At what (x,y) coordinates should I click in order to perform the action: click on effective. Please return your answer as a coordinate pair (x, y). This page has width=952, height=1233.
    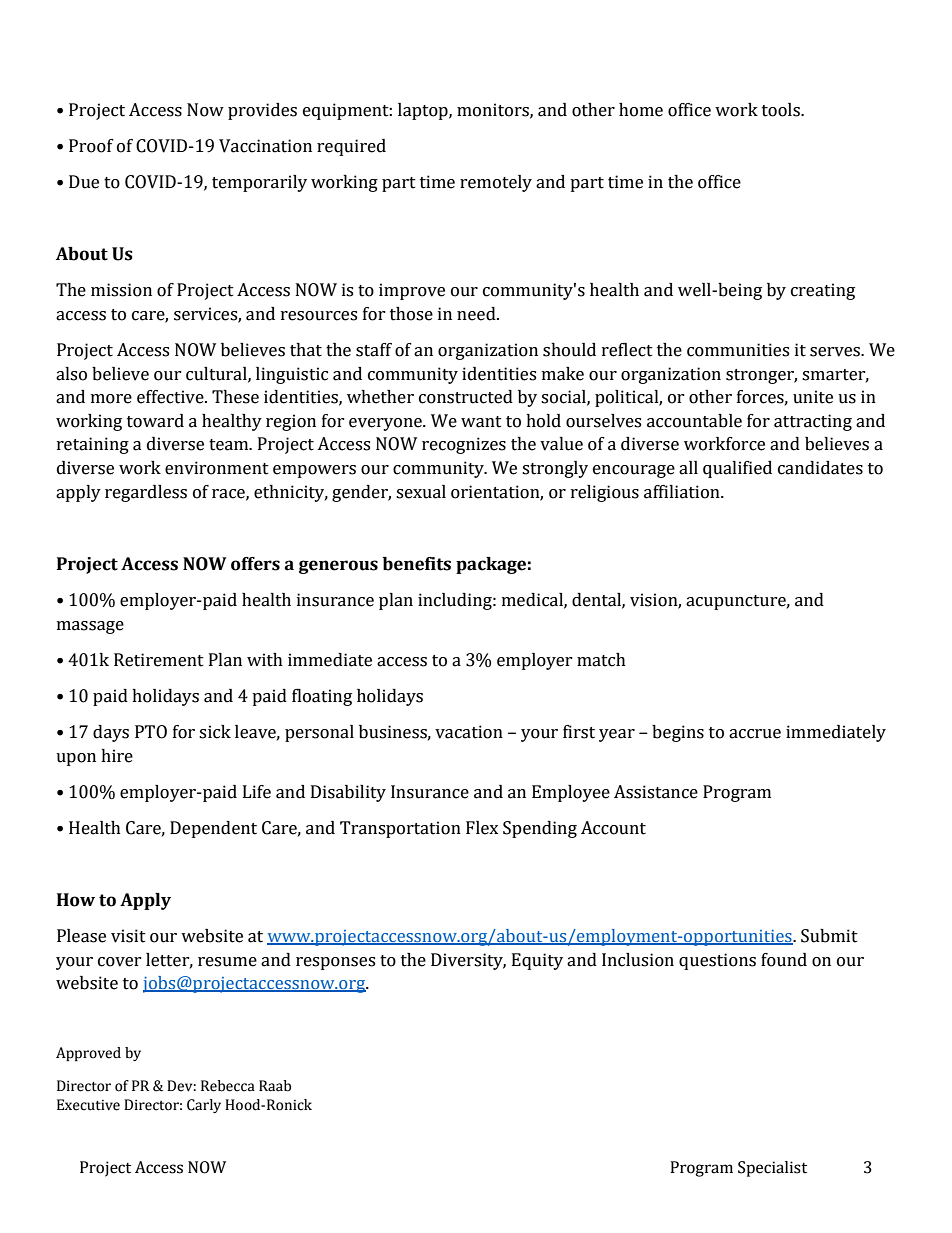
    Looking at the image, I should click on (171, 397).
